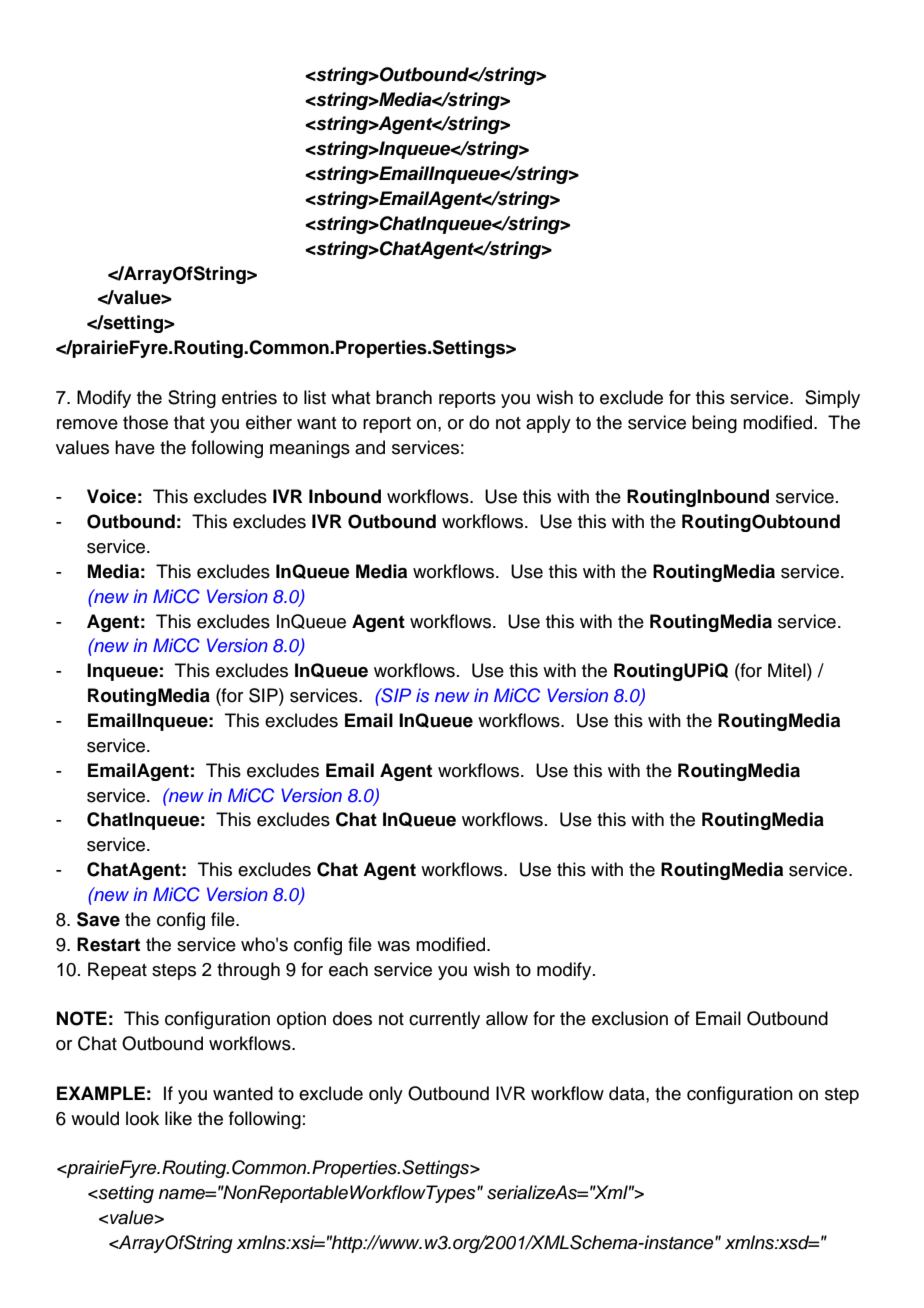 This screenshot has width=924, height=1308. Describe the element at coordinates (630, 1018) in the screenshot. I see `exclusion` at that location.
